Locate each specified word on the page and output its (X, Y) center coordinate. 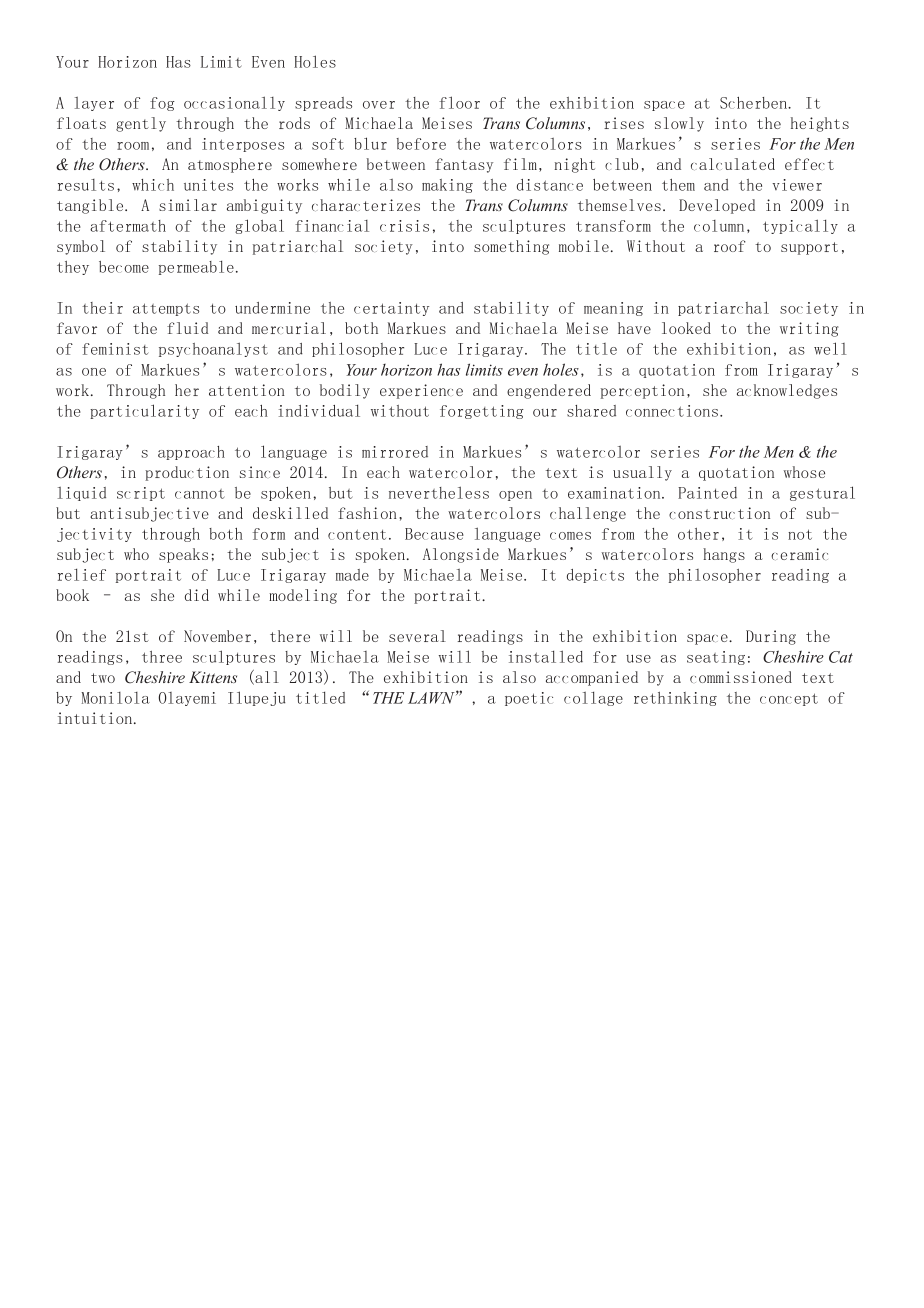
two (103, 678)
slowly (679, 124)
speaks (183, 555)
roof (730, 246)
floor (459, 102)
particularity (144, 411)
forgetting (482, 412)
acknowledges (787, 391)
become (124, 267)
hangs (724, 555)
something (511, 247)
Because (434, 534)
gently (141, 124)
